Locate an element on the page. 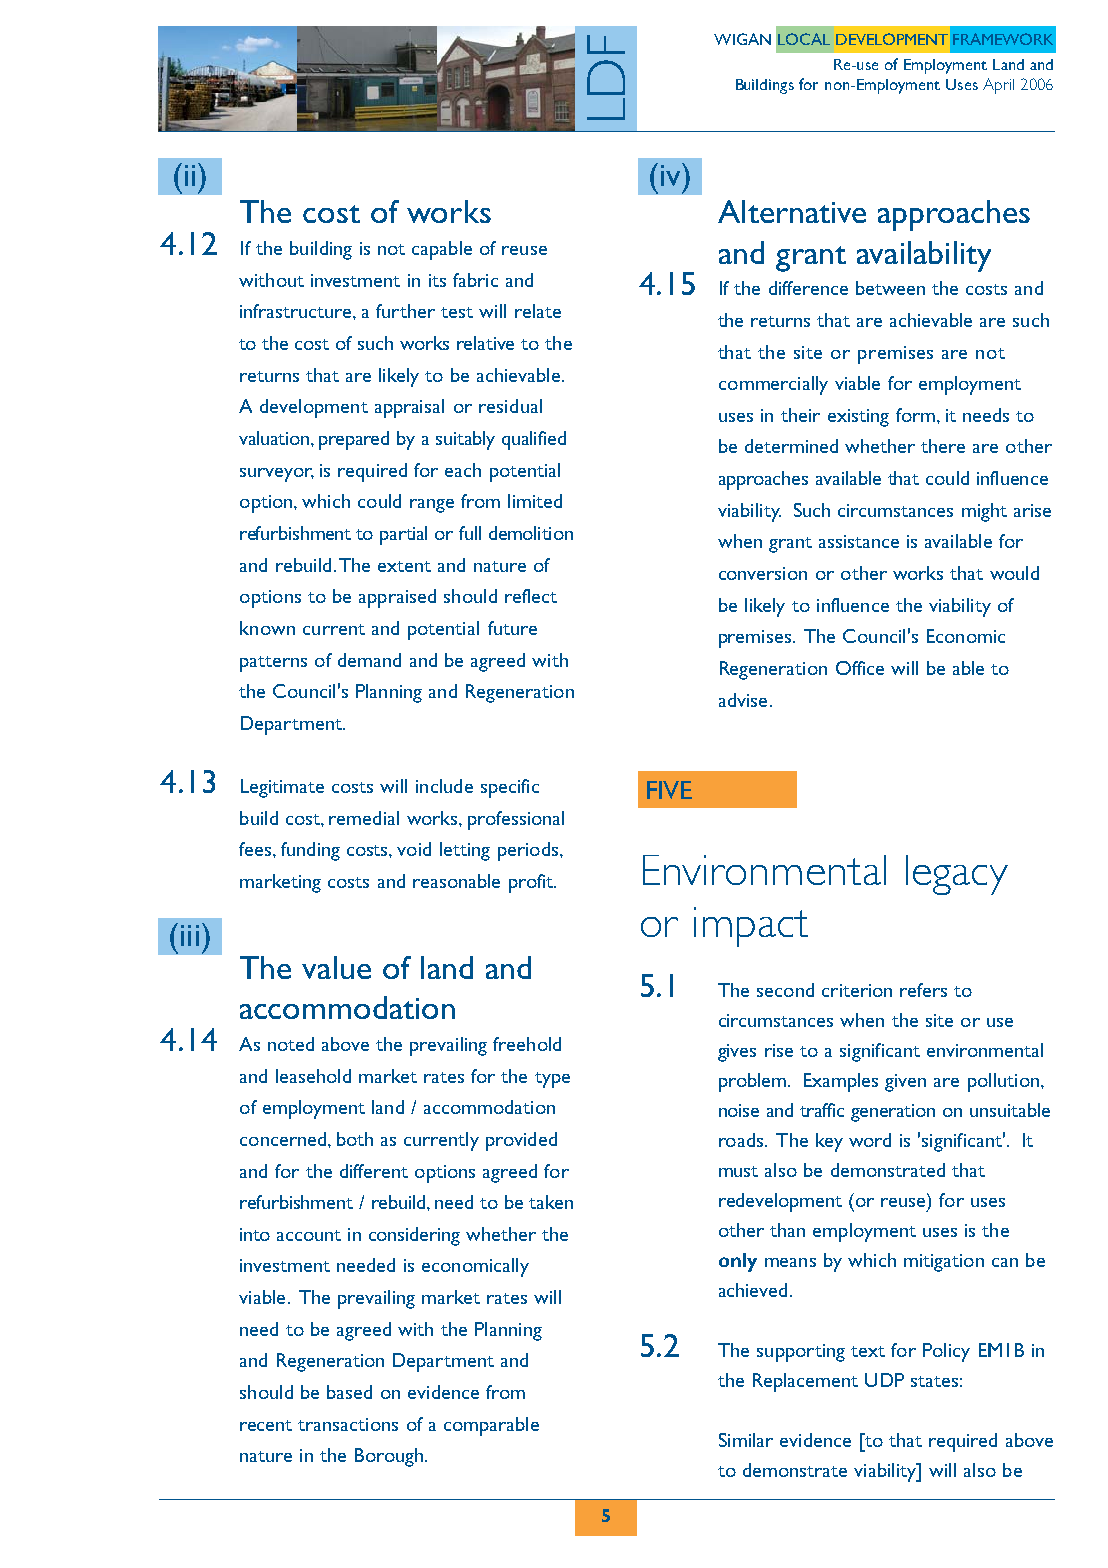  its is located at coordinates (437, 280).
